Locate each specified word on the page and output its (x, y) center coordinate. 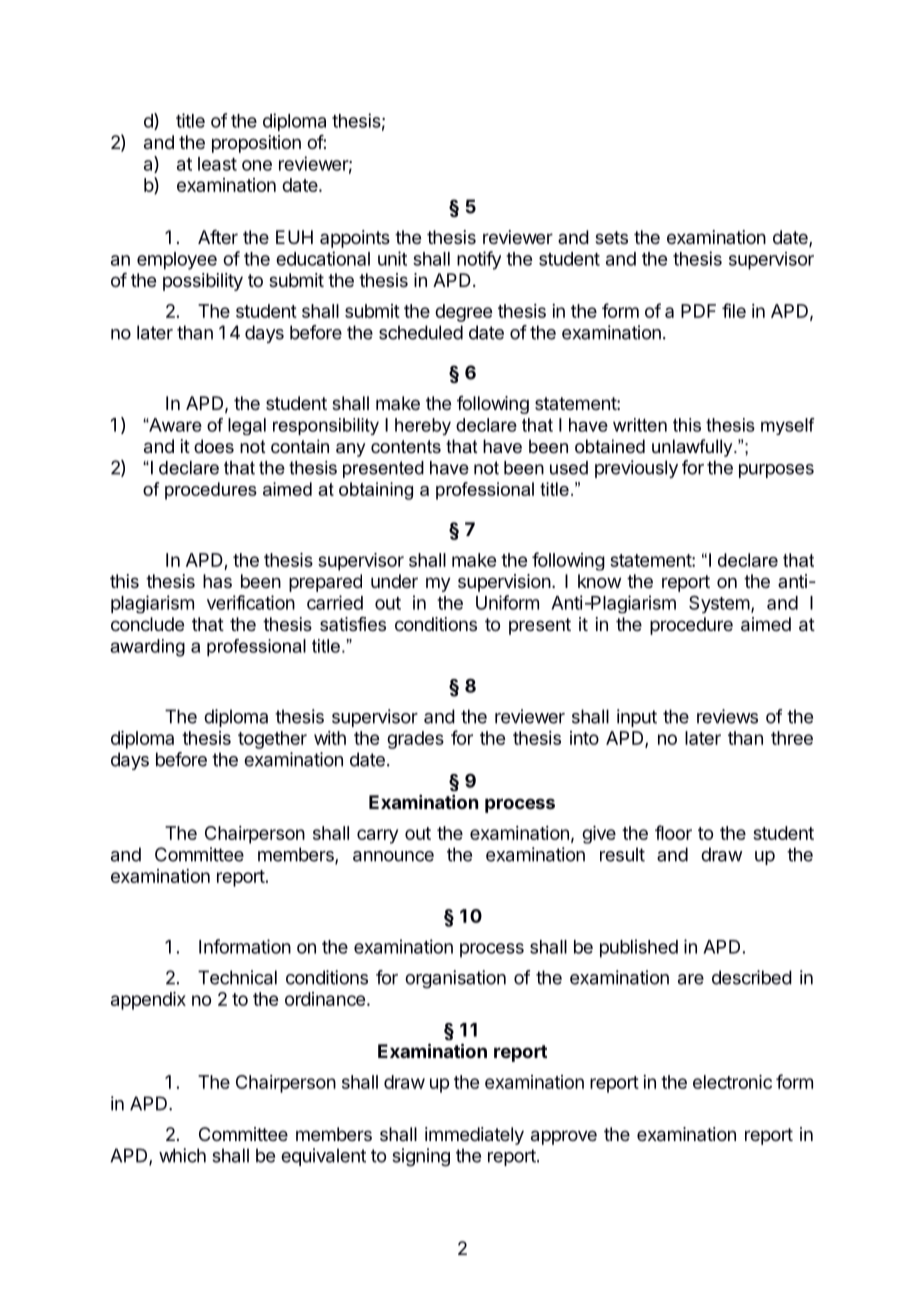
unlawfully (693, 448)
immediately (474, 1136)
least (217, 164)
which (182, 1155)
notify (479, 260)
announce (393, 856)
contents (406, 446)
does (214, 446)
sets (611, 237)
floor (673, 832)
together (272, 740)
